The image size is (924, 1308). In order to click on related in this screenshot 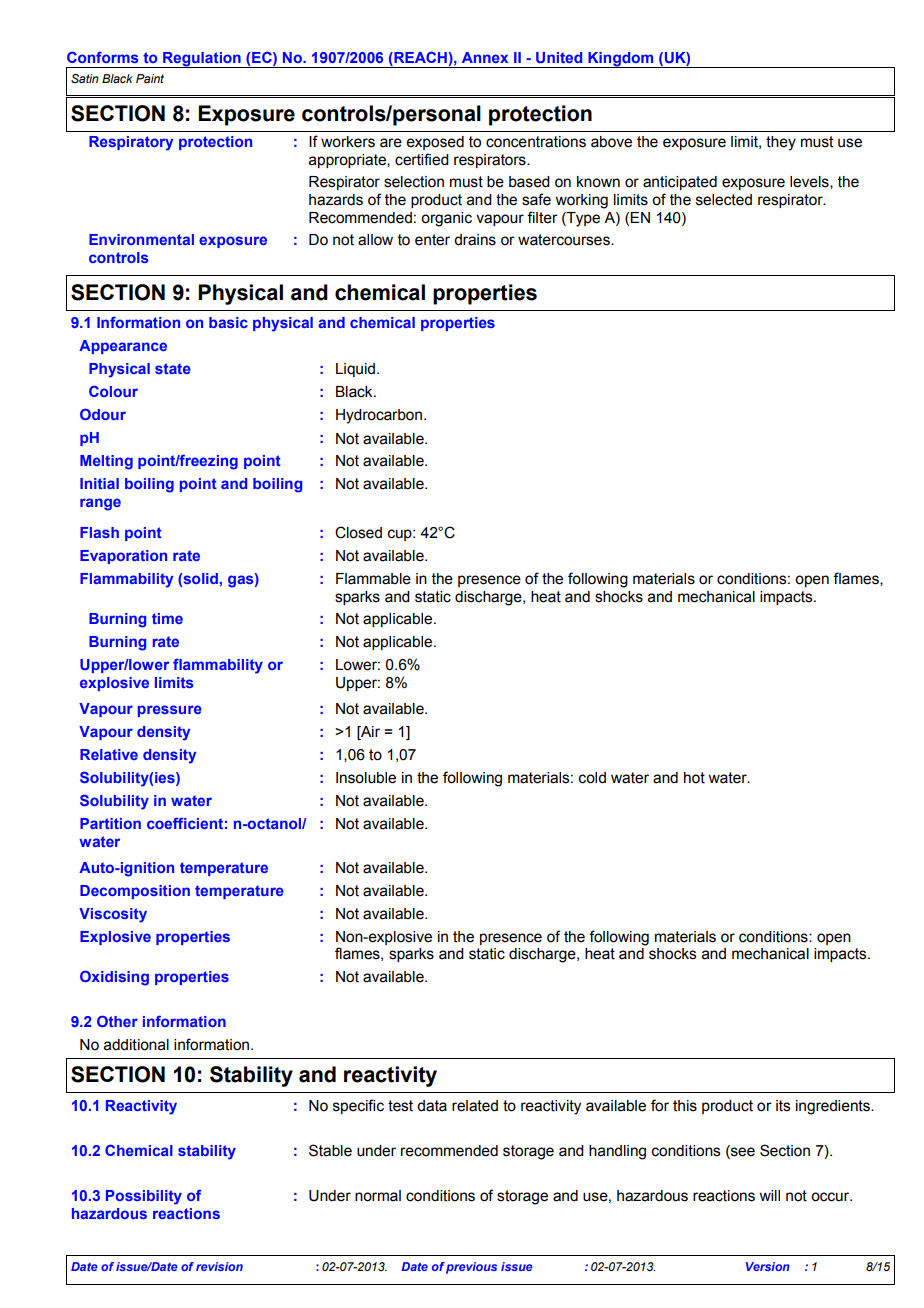, I will do `click(475, 1106)`.
